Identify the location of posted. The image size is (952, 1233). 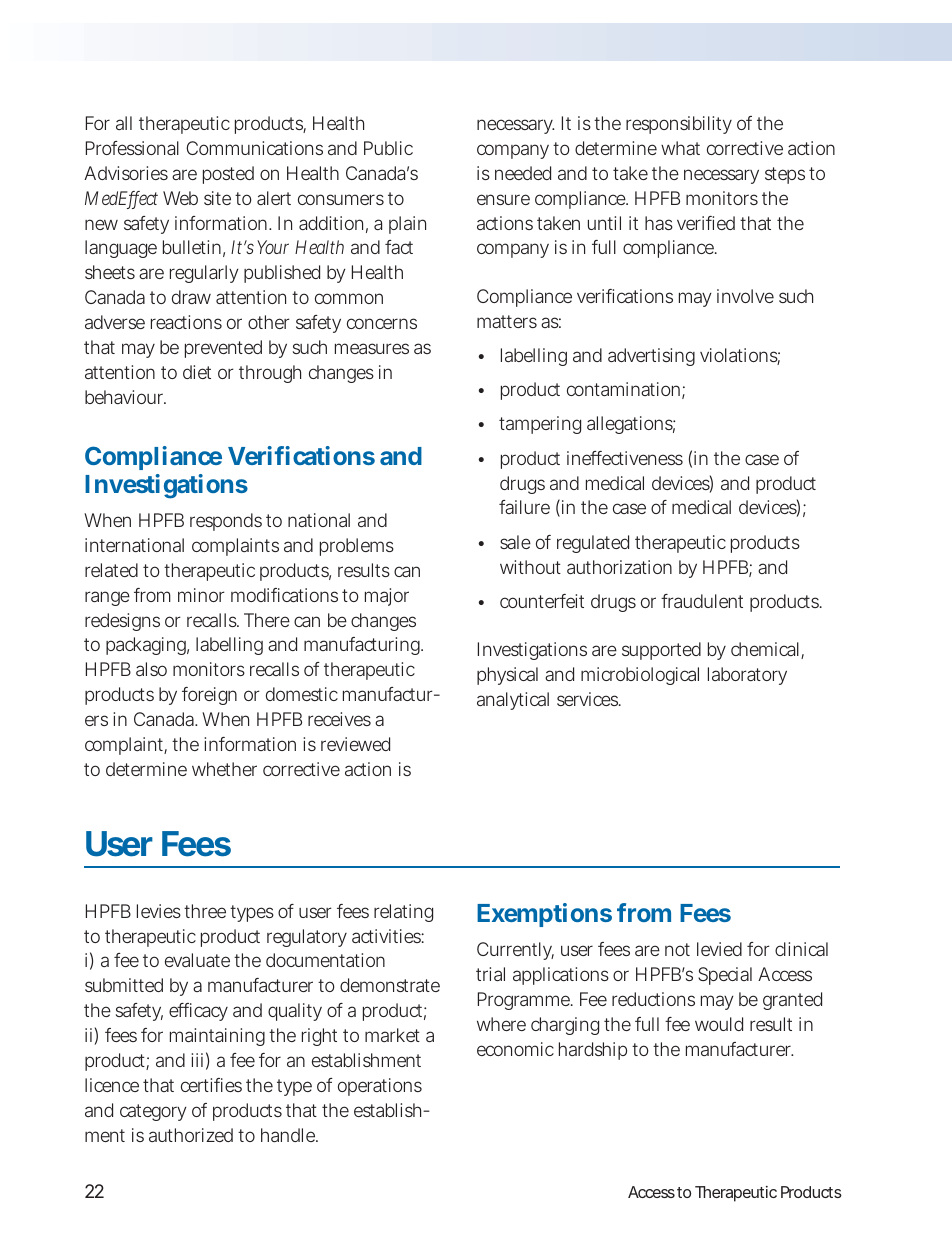
(228, 175).
